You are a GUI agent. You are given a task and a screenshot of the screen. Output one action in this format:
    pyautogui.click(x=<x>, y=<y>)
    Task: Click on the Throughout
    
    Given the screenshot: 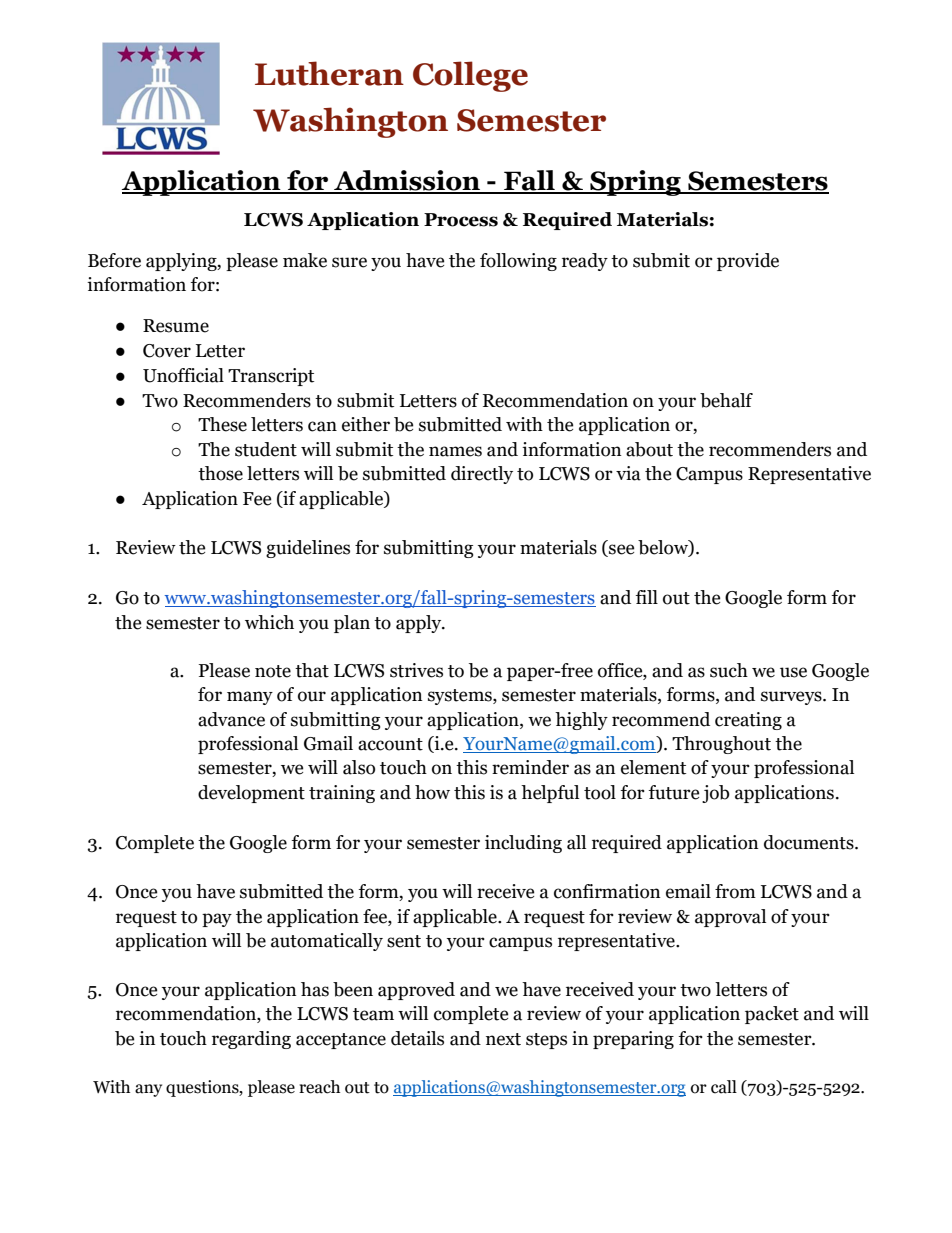 What is the action you would take?
    pyautogui.click(x=721, y=745)
